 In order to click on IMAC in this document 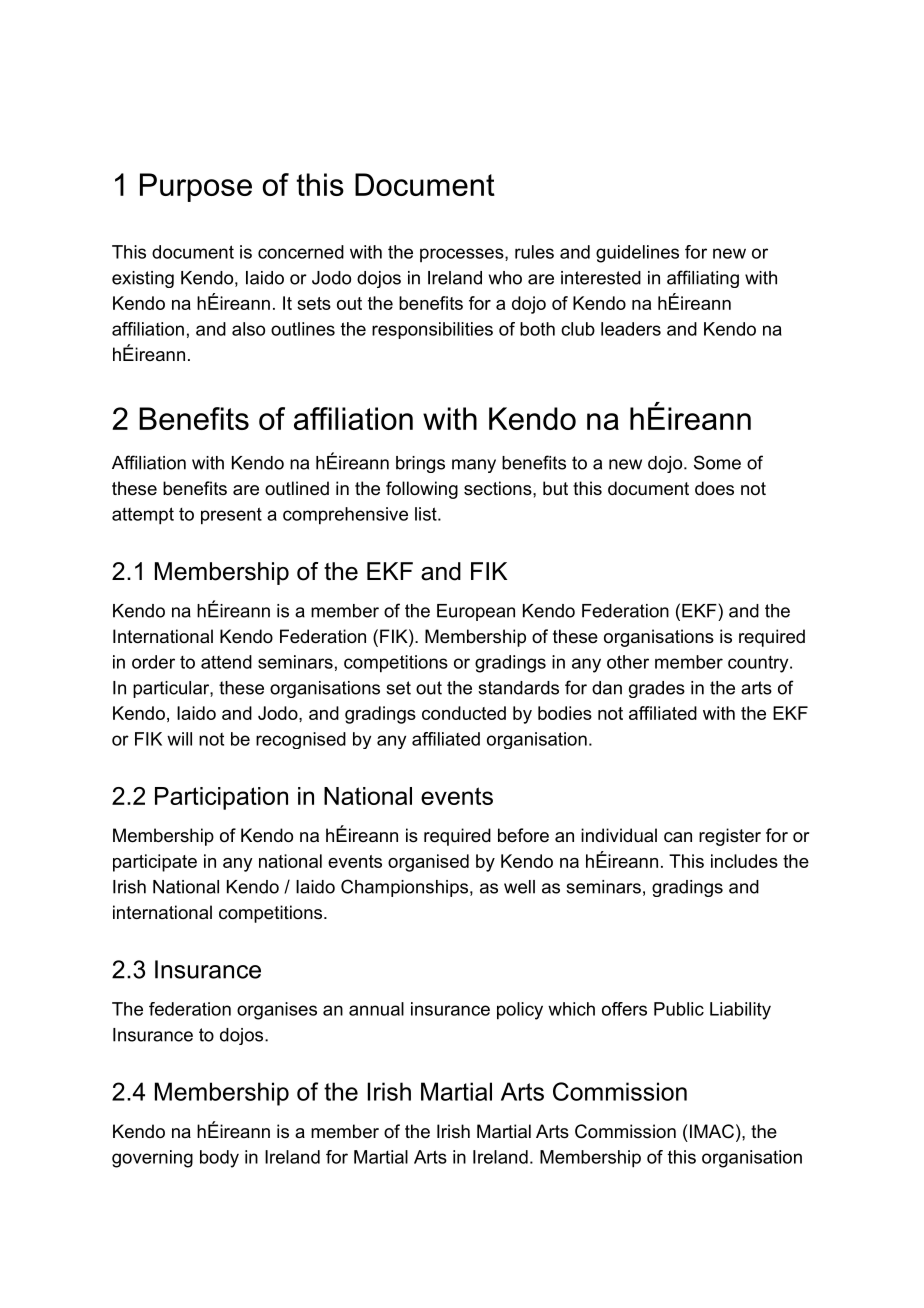, I will do `click(710, 1131)`.
